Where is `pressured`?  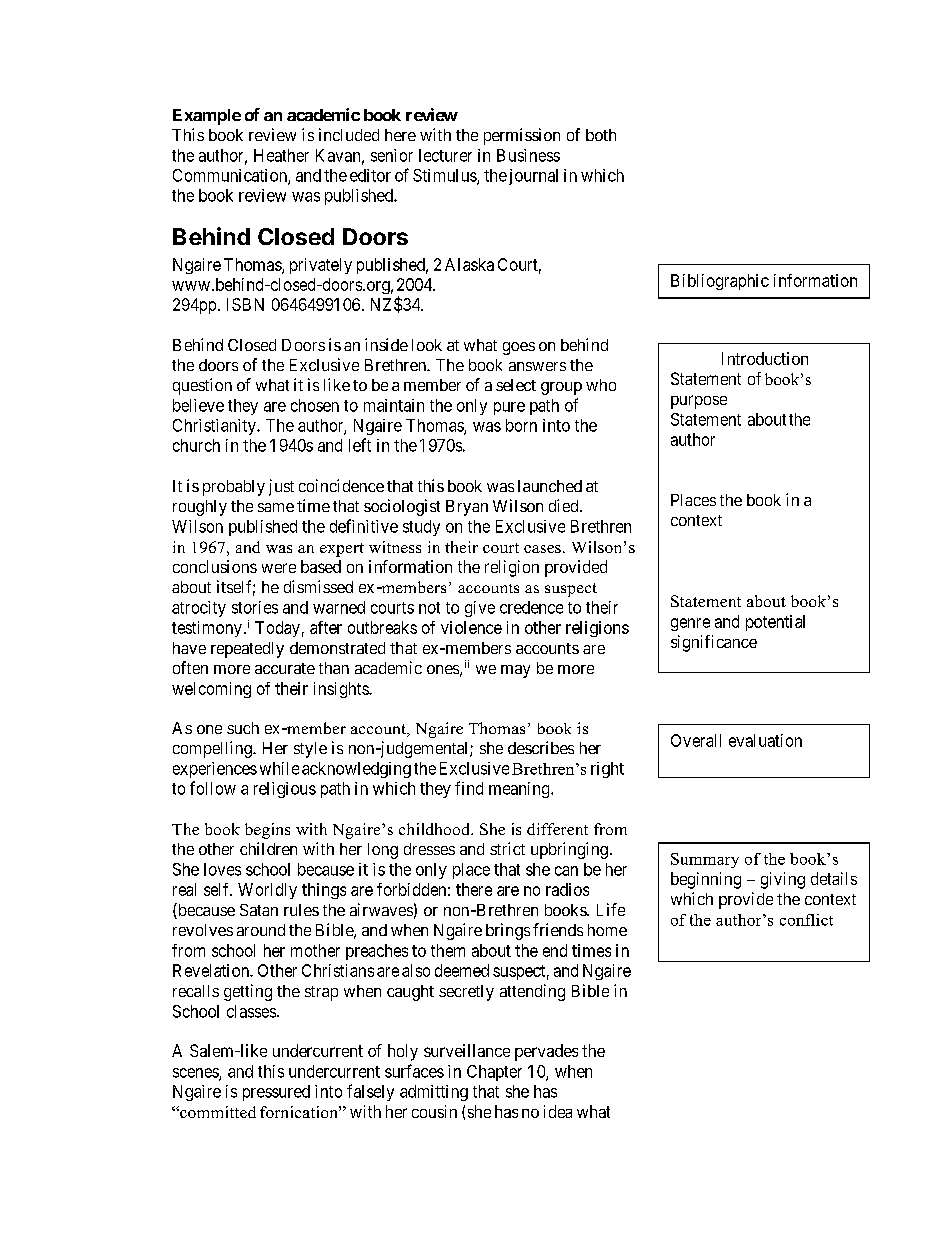 pressured is located at coordinates (276, 1093).
